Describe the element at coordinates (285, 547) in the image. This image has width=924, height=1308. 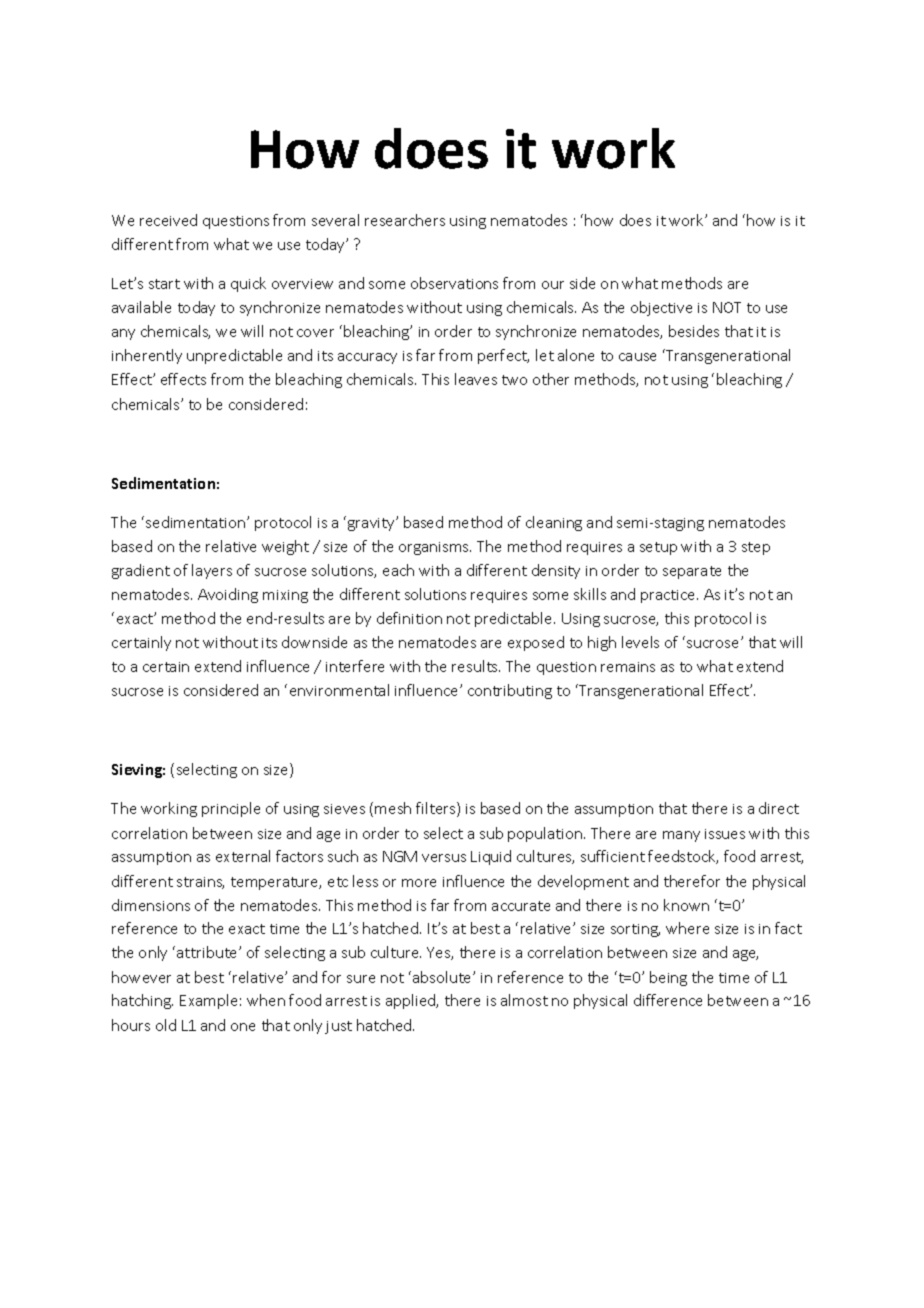
I see `weight` at that location.
